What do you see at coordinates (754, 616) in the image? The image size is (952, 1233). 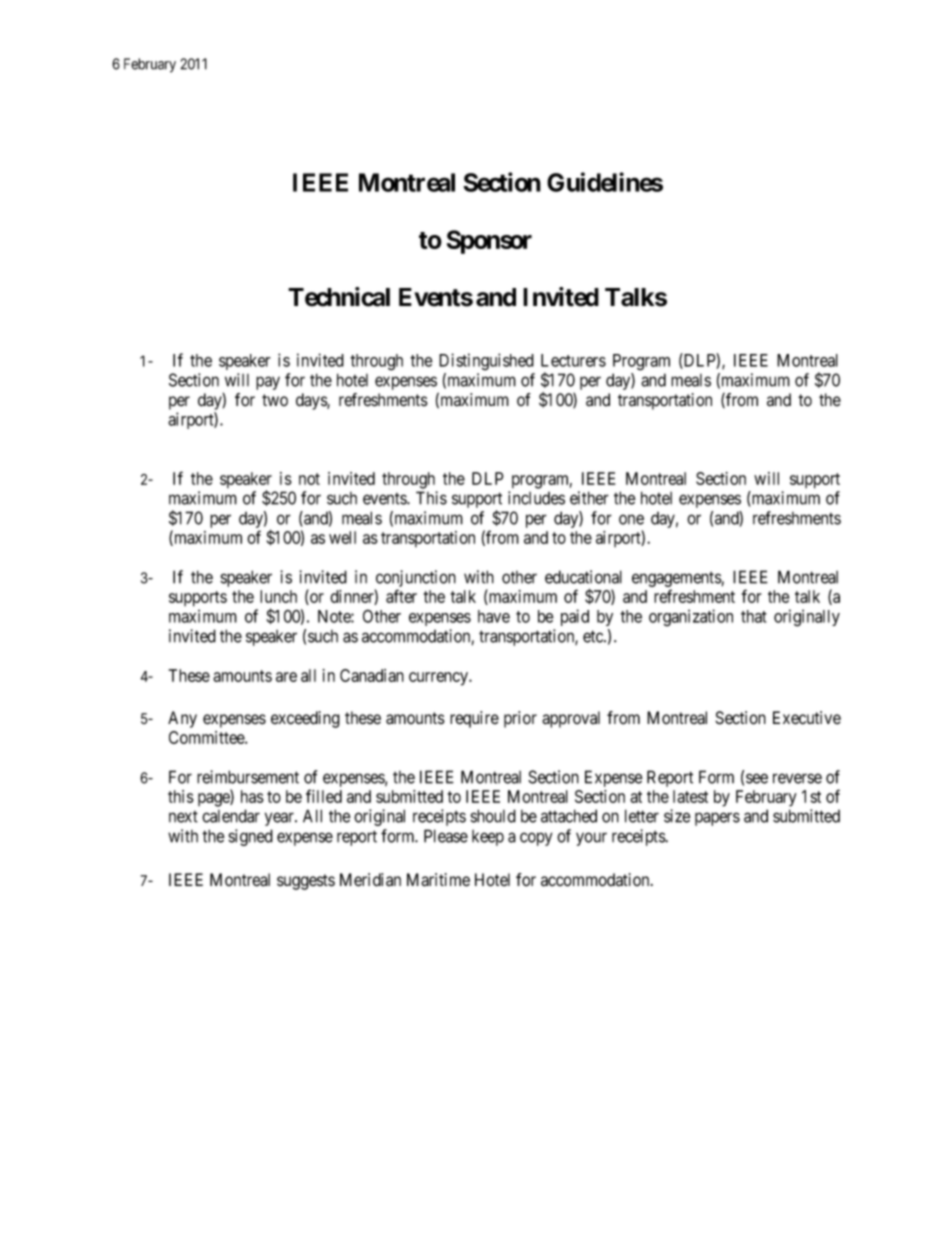 I see `that` at bounding box center [754, 616].
